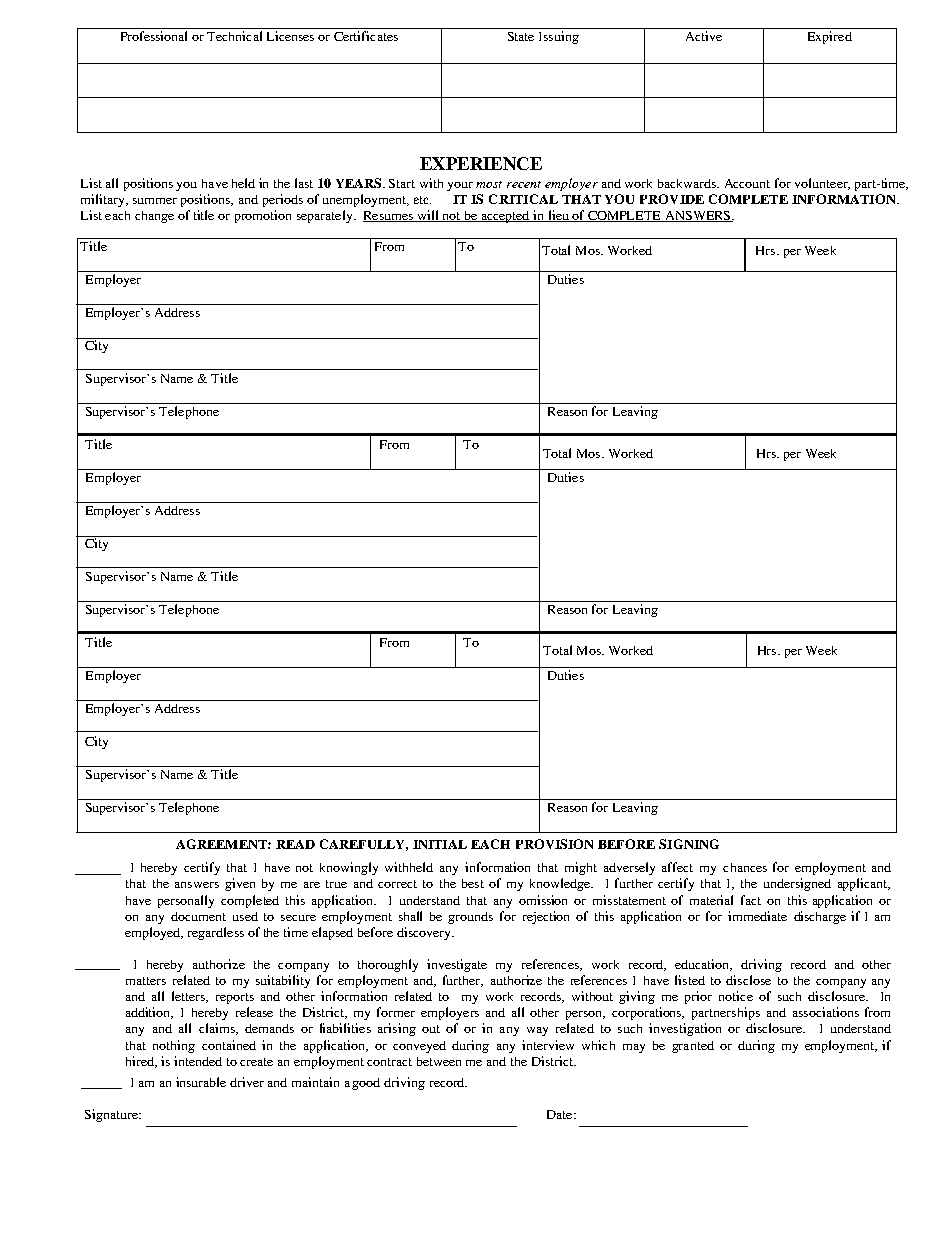 The width and height of the page is (952, 1233). Describe the element at coordinates (747, 183) in the page. I see `Account` at that location.
